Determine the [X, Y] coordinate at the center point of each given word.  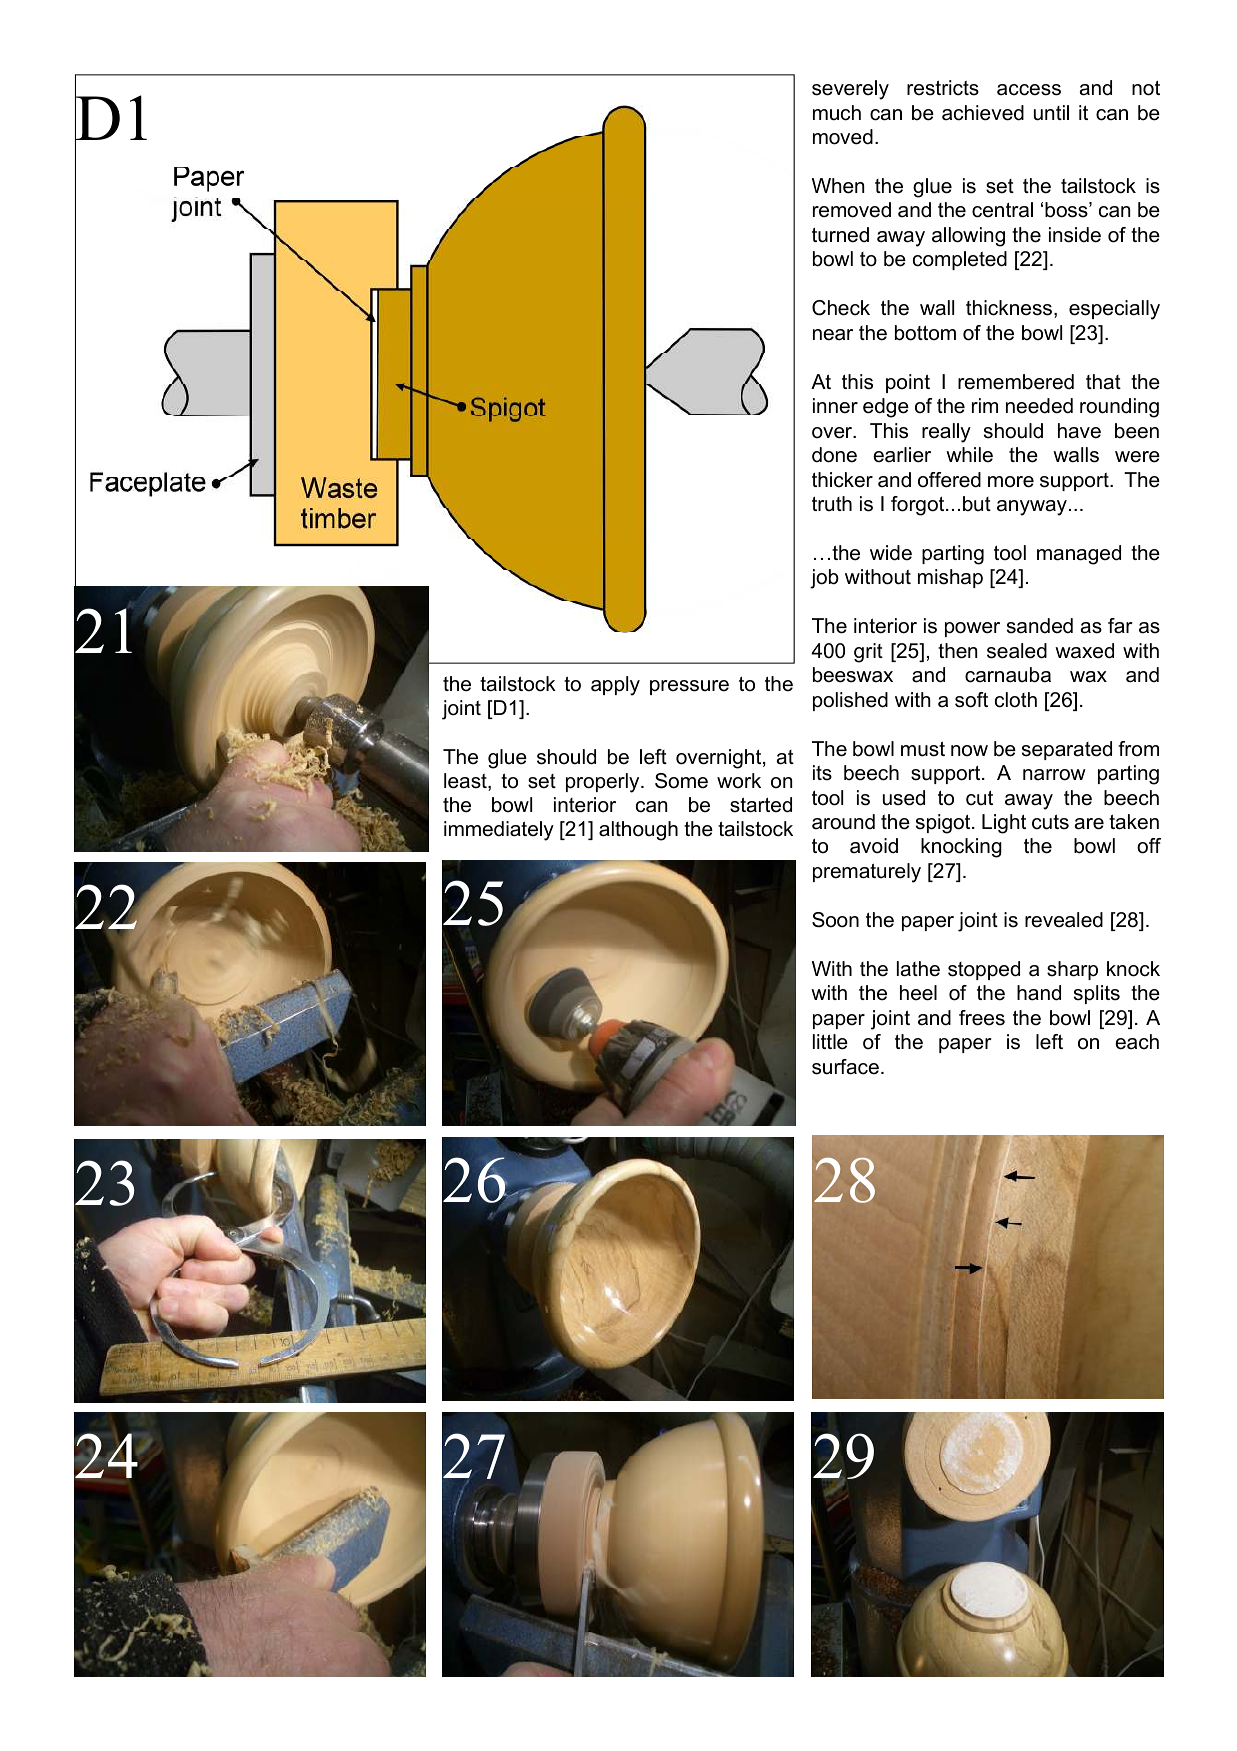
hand [1039, 993]
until [1051, 113]
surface [845, 1067]
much [837, 113]
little [830, 1042]
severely [850, 90]
